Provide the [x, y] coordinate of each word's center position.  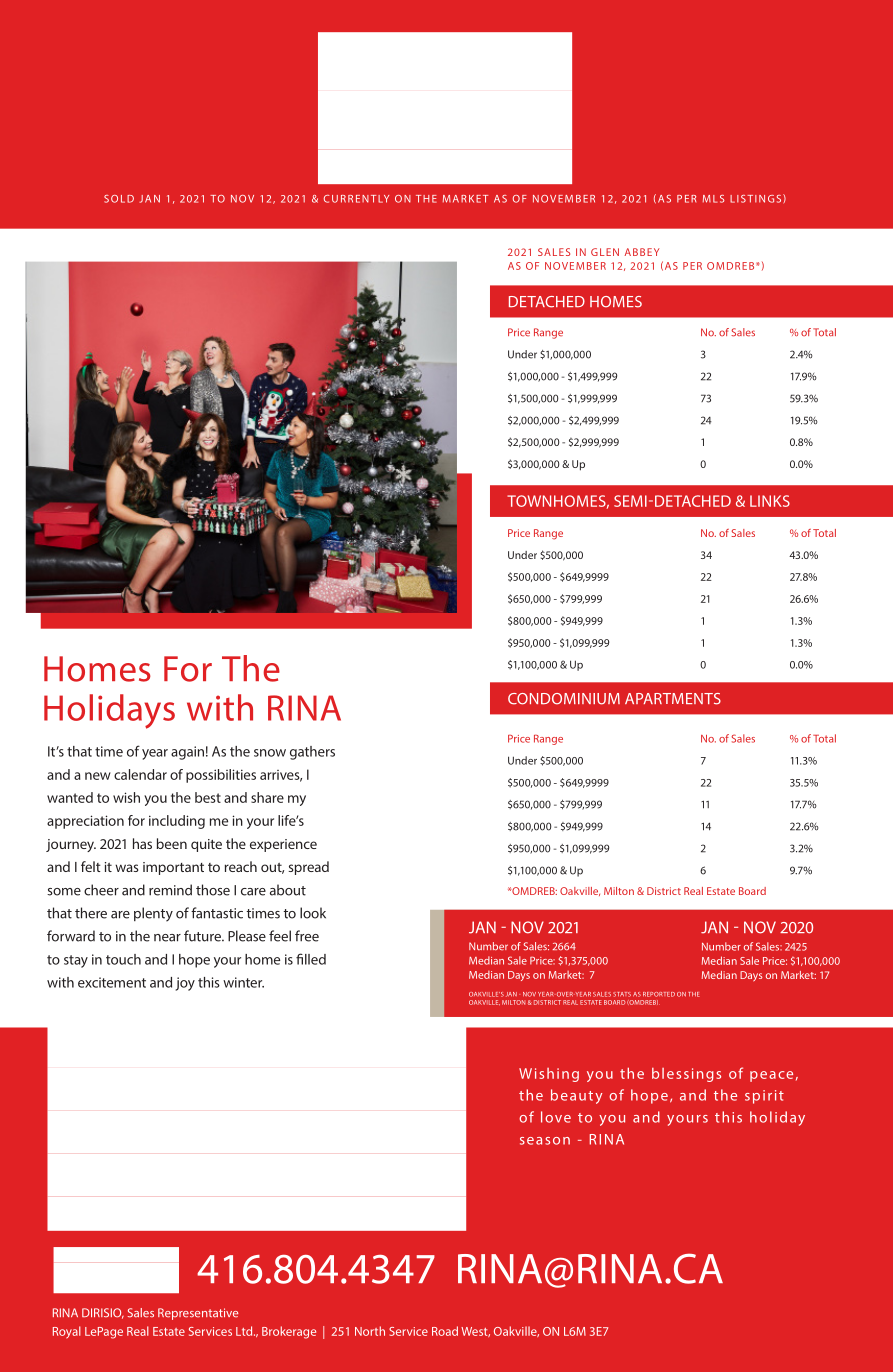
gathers [312, 753]
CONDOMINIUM [564, 699]
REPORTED [659, 994]
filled [311, 959]
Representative [198, 1314]
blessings [686, 1075]
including [177, 822]
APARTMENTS [673, 699]
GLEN [605, 252]
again [187, 753]
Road [445, 1331]
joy [185, 984]
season [545, 1141]
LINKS [770, 501]
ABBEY [642, 252]
